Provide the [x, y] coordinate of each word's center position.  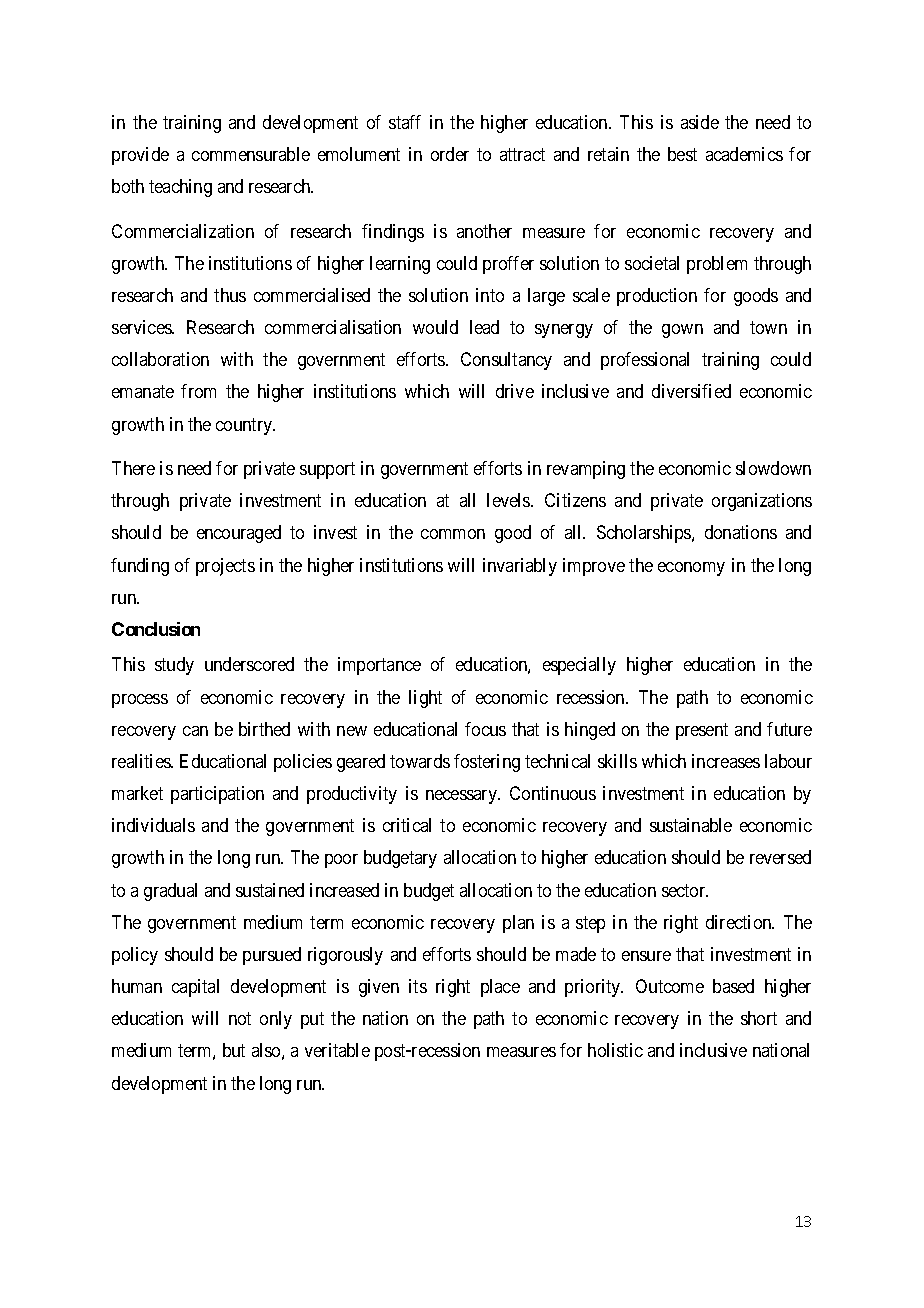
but [234, 1050]
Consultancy [506, 361]
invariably [520, 567]
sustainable [691, 825]
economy [691, 569]
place [500, 988]
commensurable [251, 154]
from [198, 391]
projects [225, 567]
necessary [462, 797]
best [682, 154]
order [450, 154]
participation [217, 795]
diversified [691, 391]
